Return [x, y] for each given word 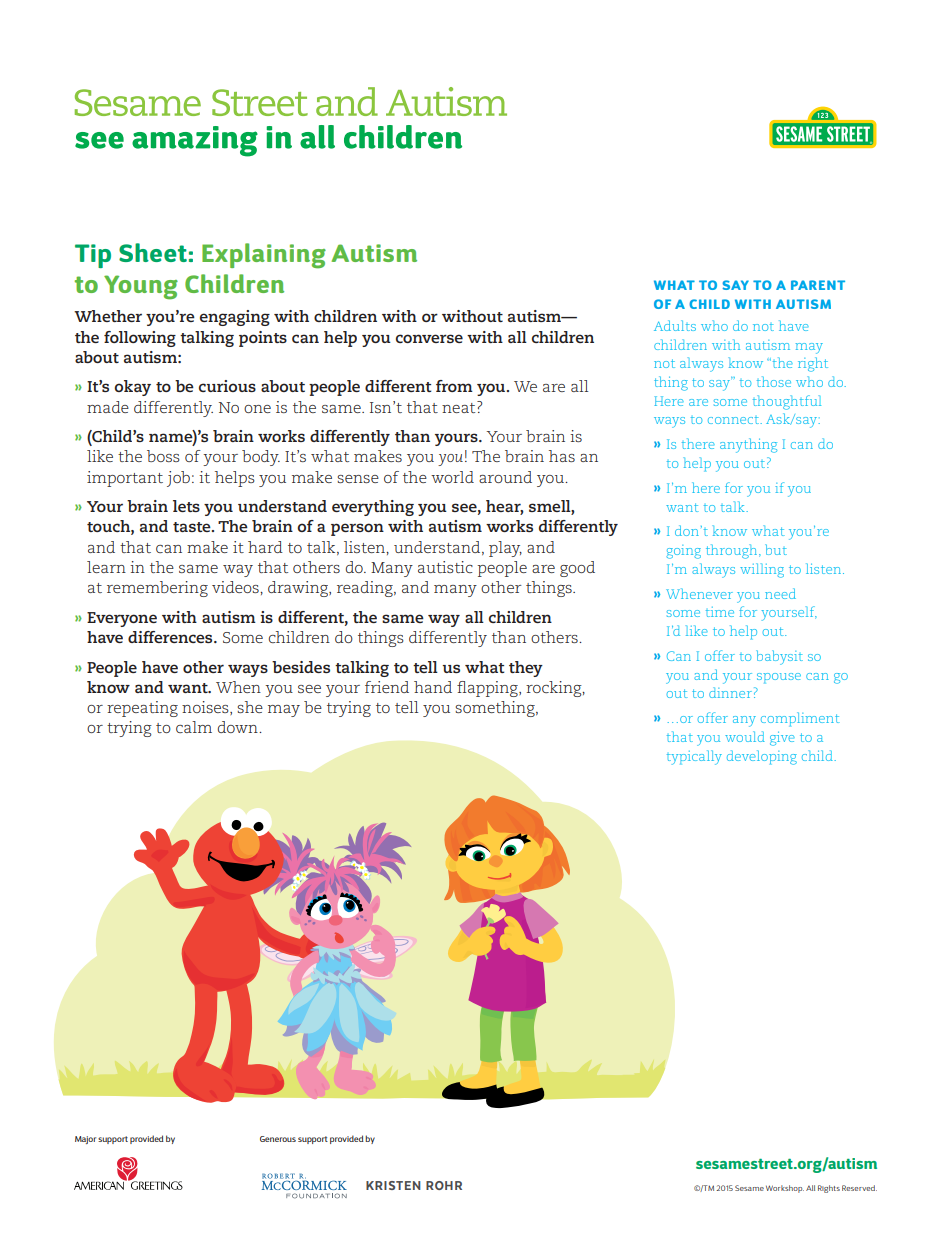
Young [141, 287]
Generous [278, 1139]
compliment [800, 719]
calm [194, 727]
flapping [488, 689]
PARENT [818, 285]
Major [85, 1140]
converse [429, 338]
